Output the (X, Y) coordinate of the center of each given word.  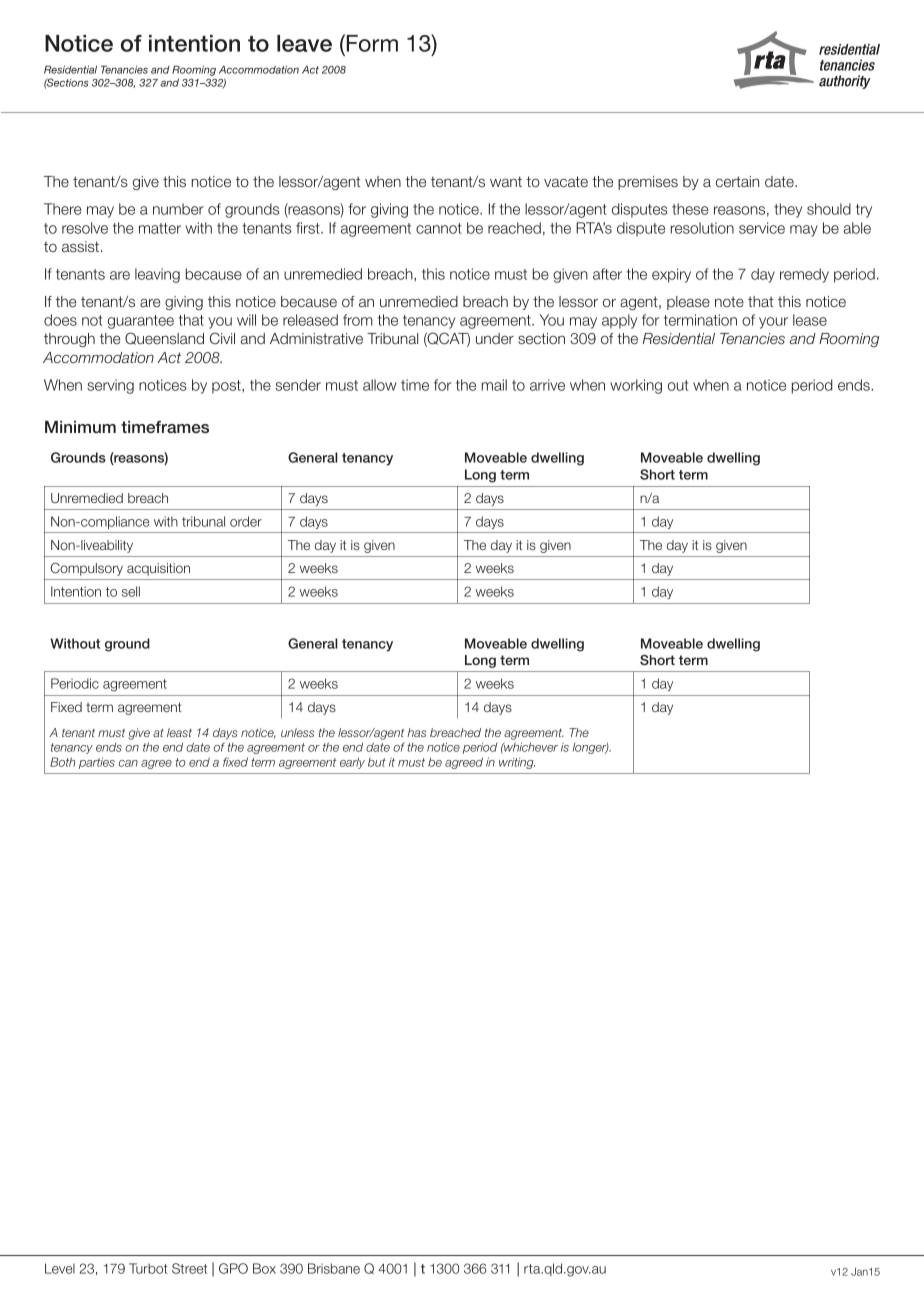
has (416, 732)
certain (737, 181)
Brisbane (334, 1268)
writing (517, 763)
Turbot (148, 1268)
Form (371, 44)
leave (304, 43)
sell (131, 591)
